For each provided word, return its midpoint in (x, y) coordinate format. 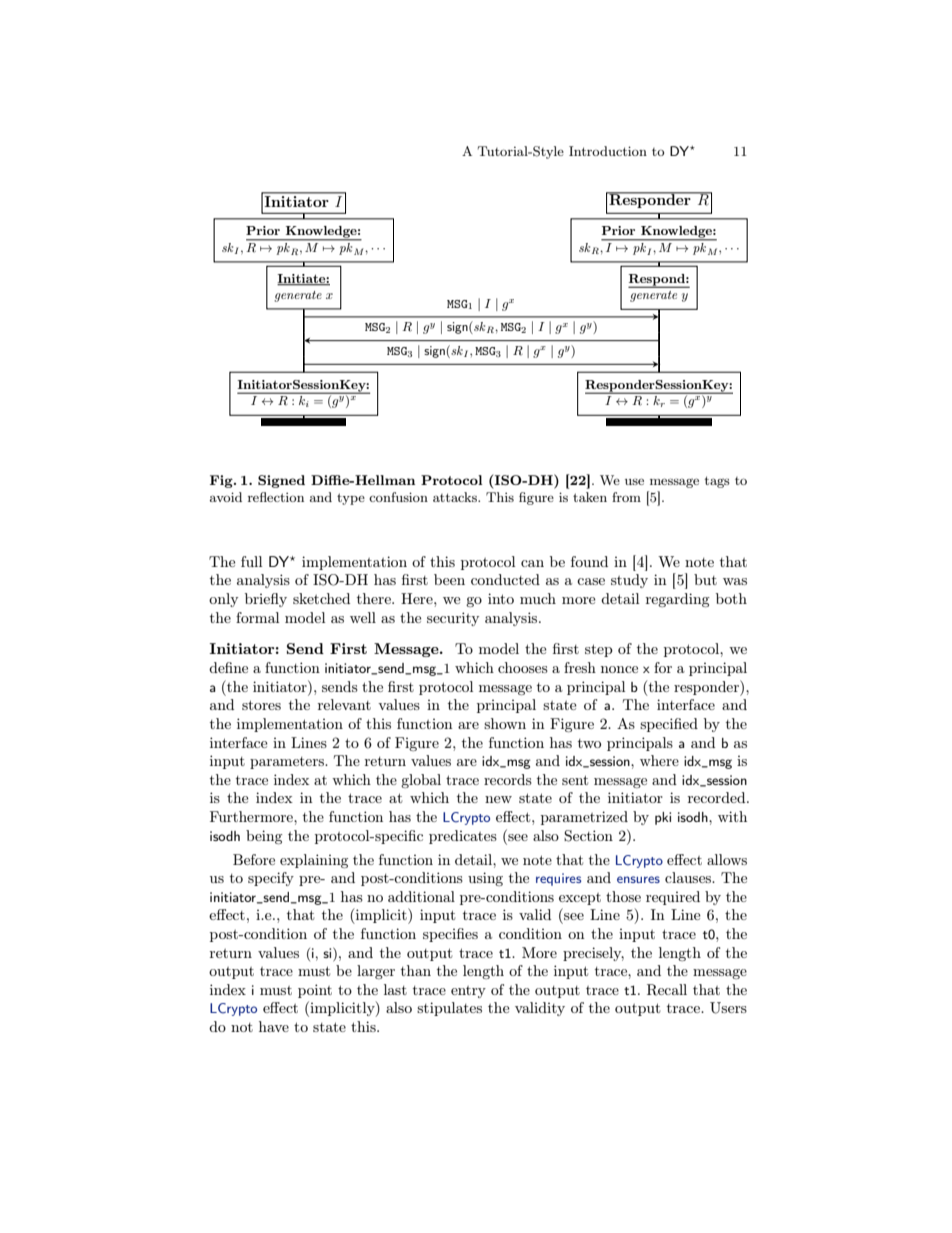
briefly (266, 600)
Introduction (608, 151)
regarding (678, 600)
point (315, 991)
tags (717, 482)
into (501, 598)
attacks (456, 497)
